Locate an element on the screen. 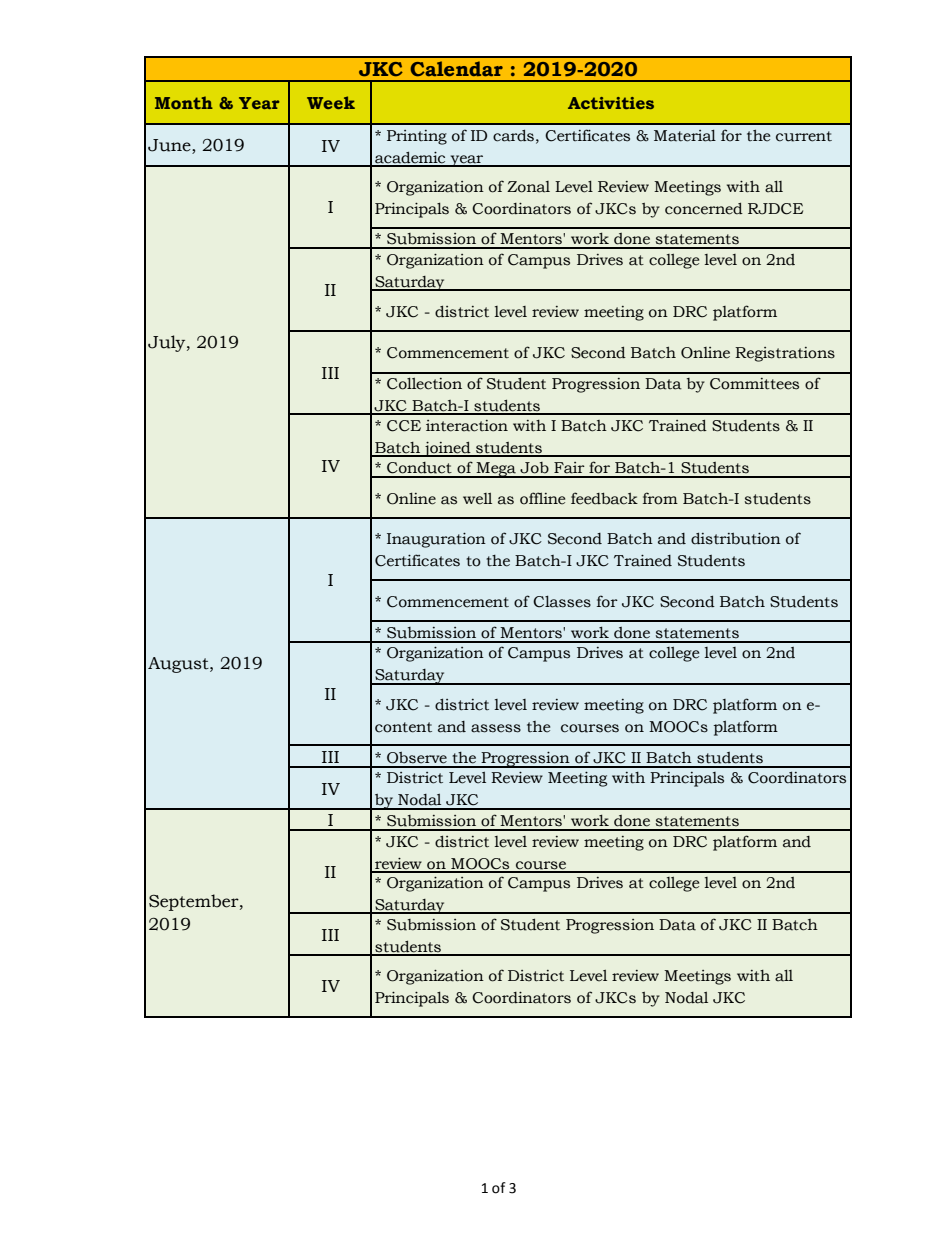 This screenshot has height=1233, width=952. interaction is located at coordinates (467, 426).
